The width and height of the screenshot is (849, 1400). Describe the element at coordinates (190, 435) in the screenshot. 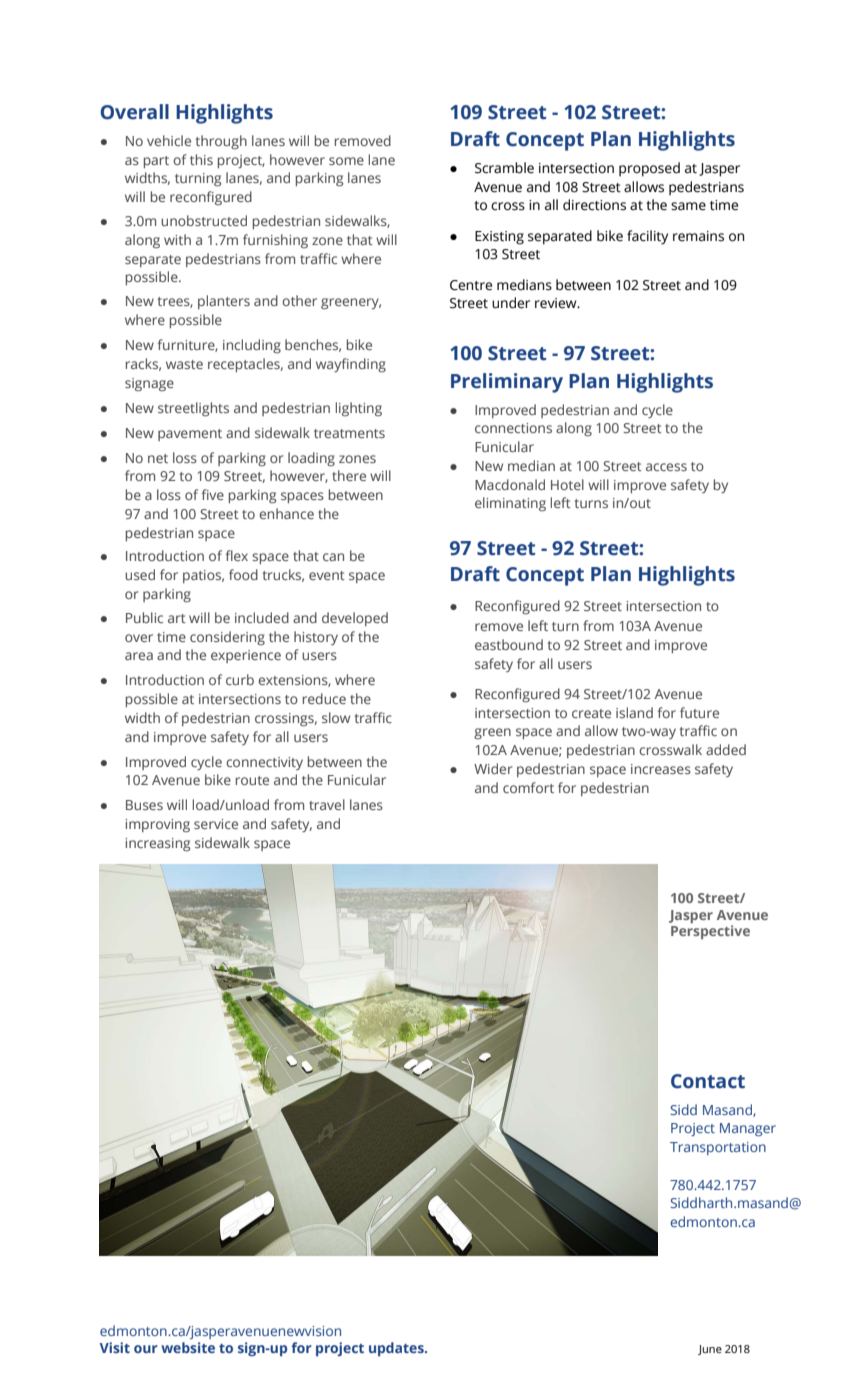

I see `pavement` at that location.
